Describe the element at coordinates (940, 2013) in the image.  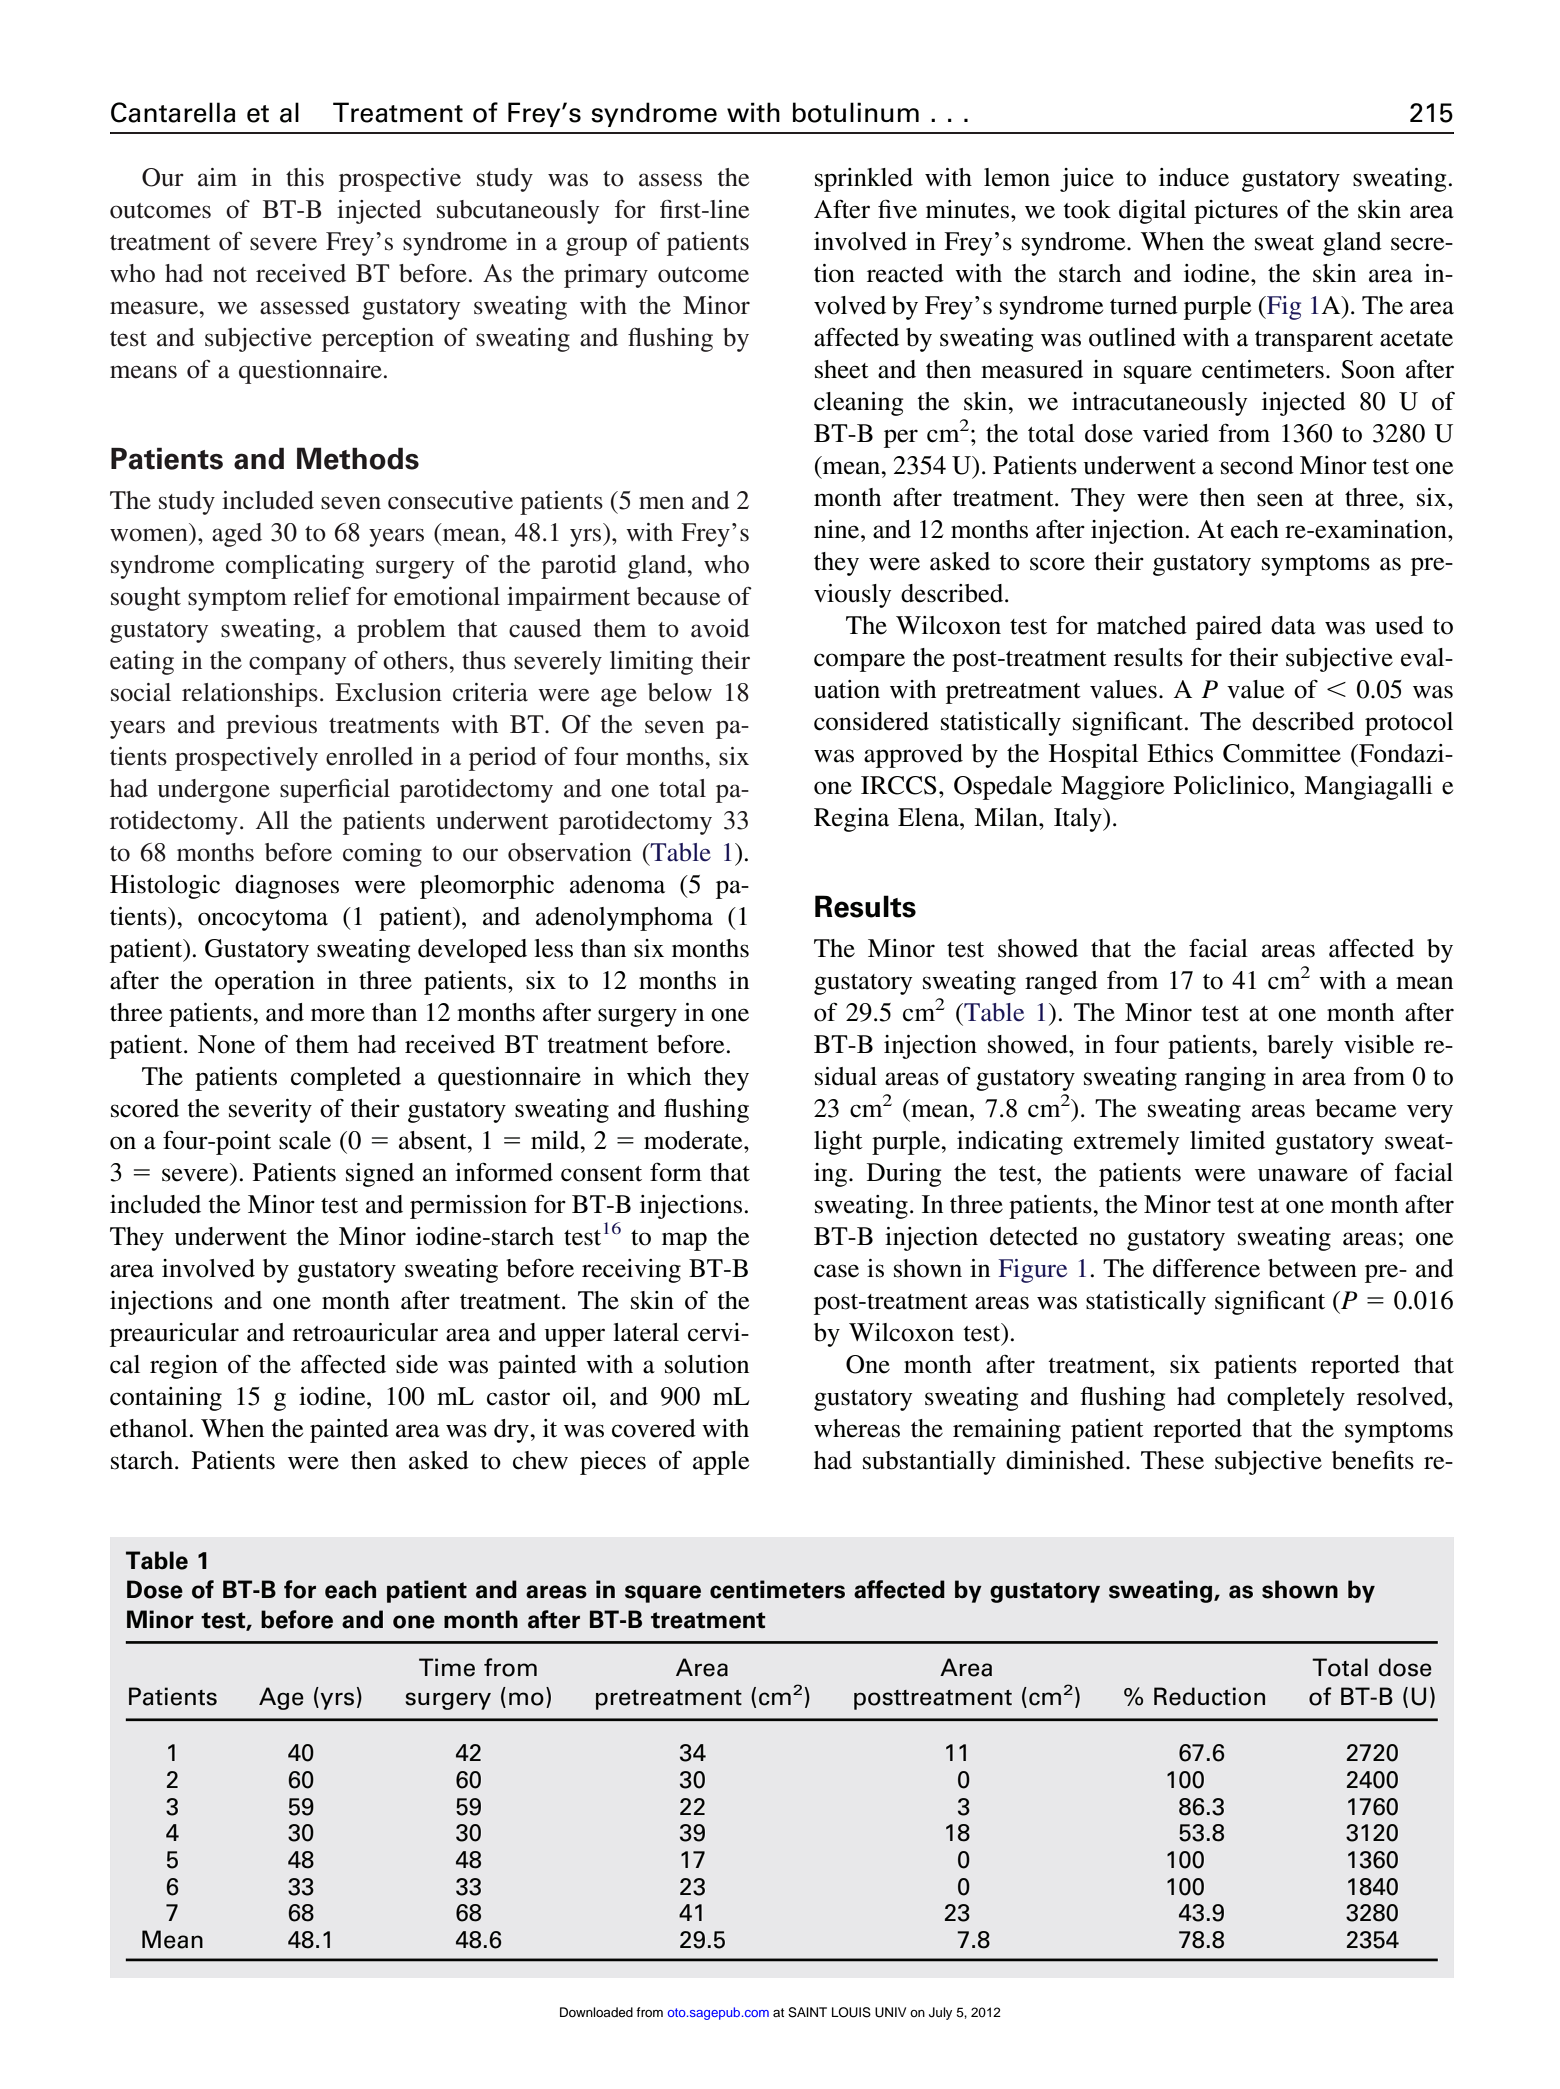
I see `July` at that location.
